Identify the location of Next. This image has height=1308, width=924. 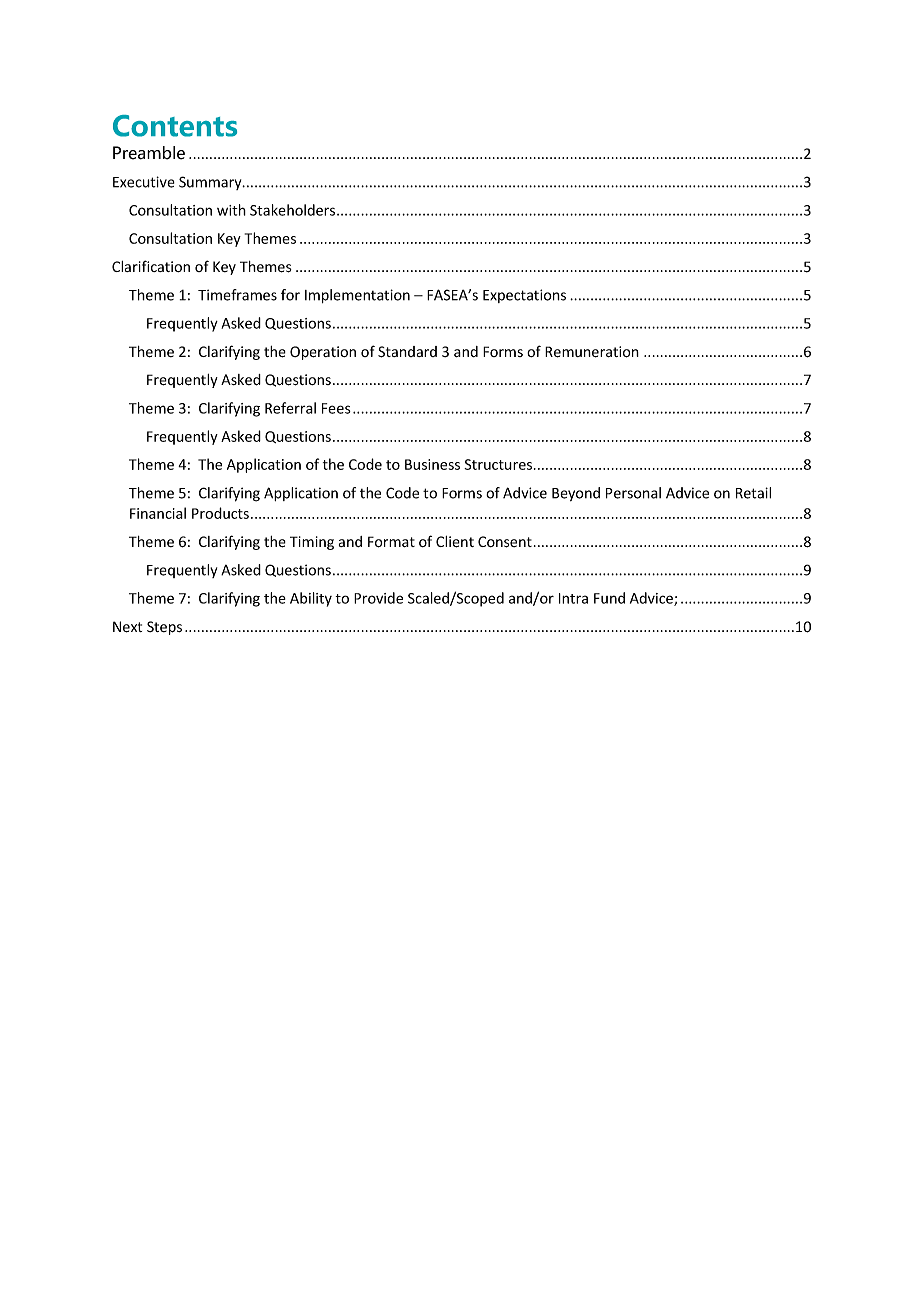
(127, 627).
